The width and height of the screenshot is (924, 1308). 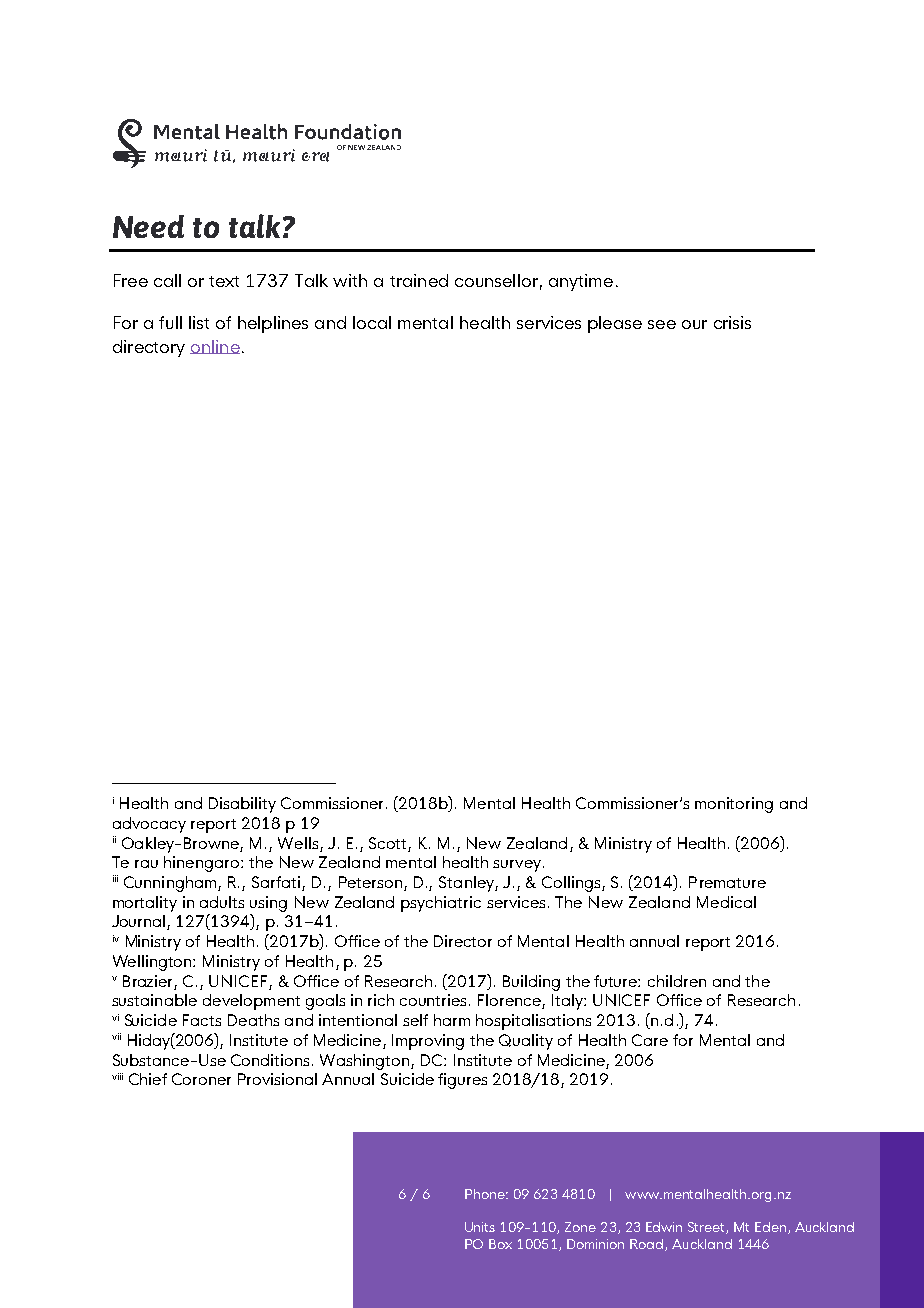 I want to click on local, so click(x=372, y=322).
